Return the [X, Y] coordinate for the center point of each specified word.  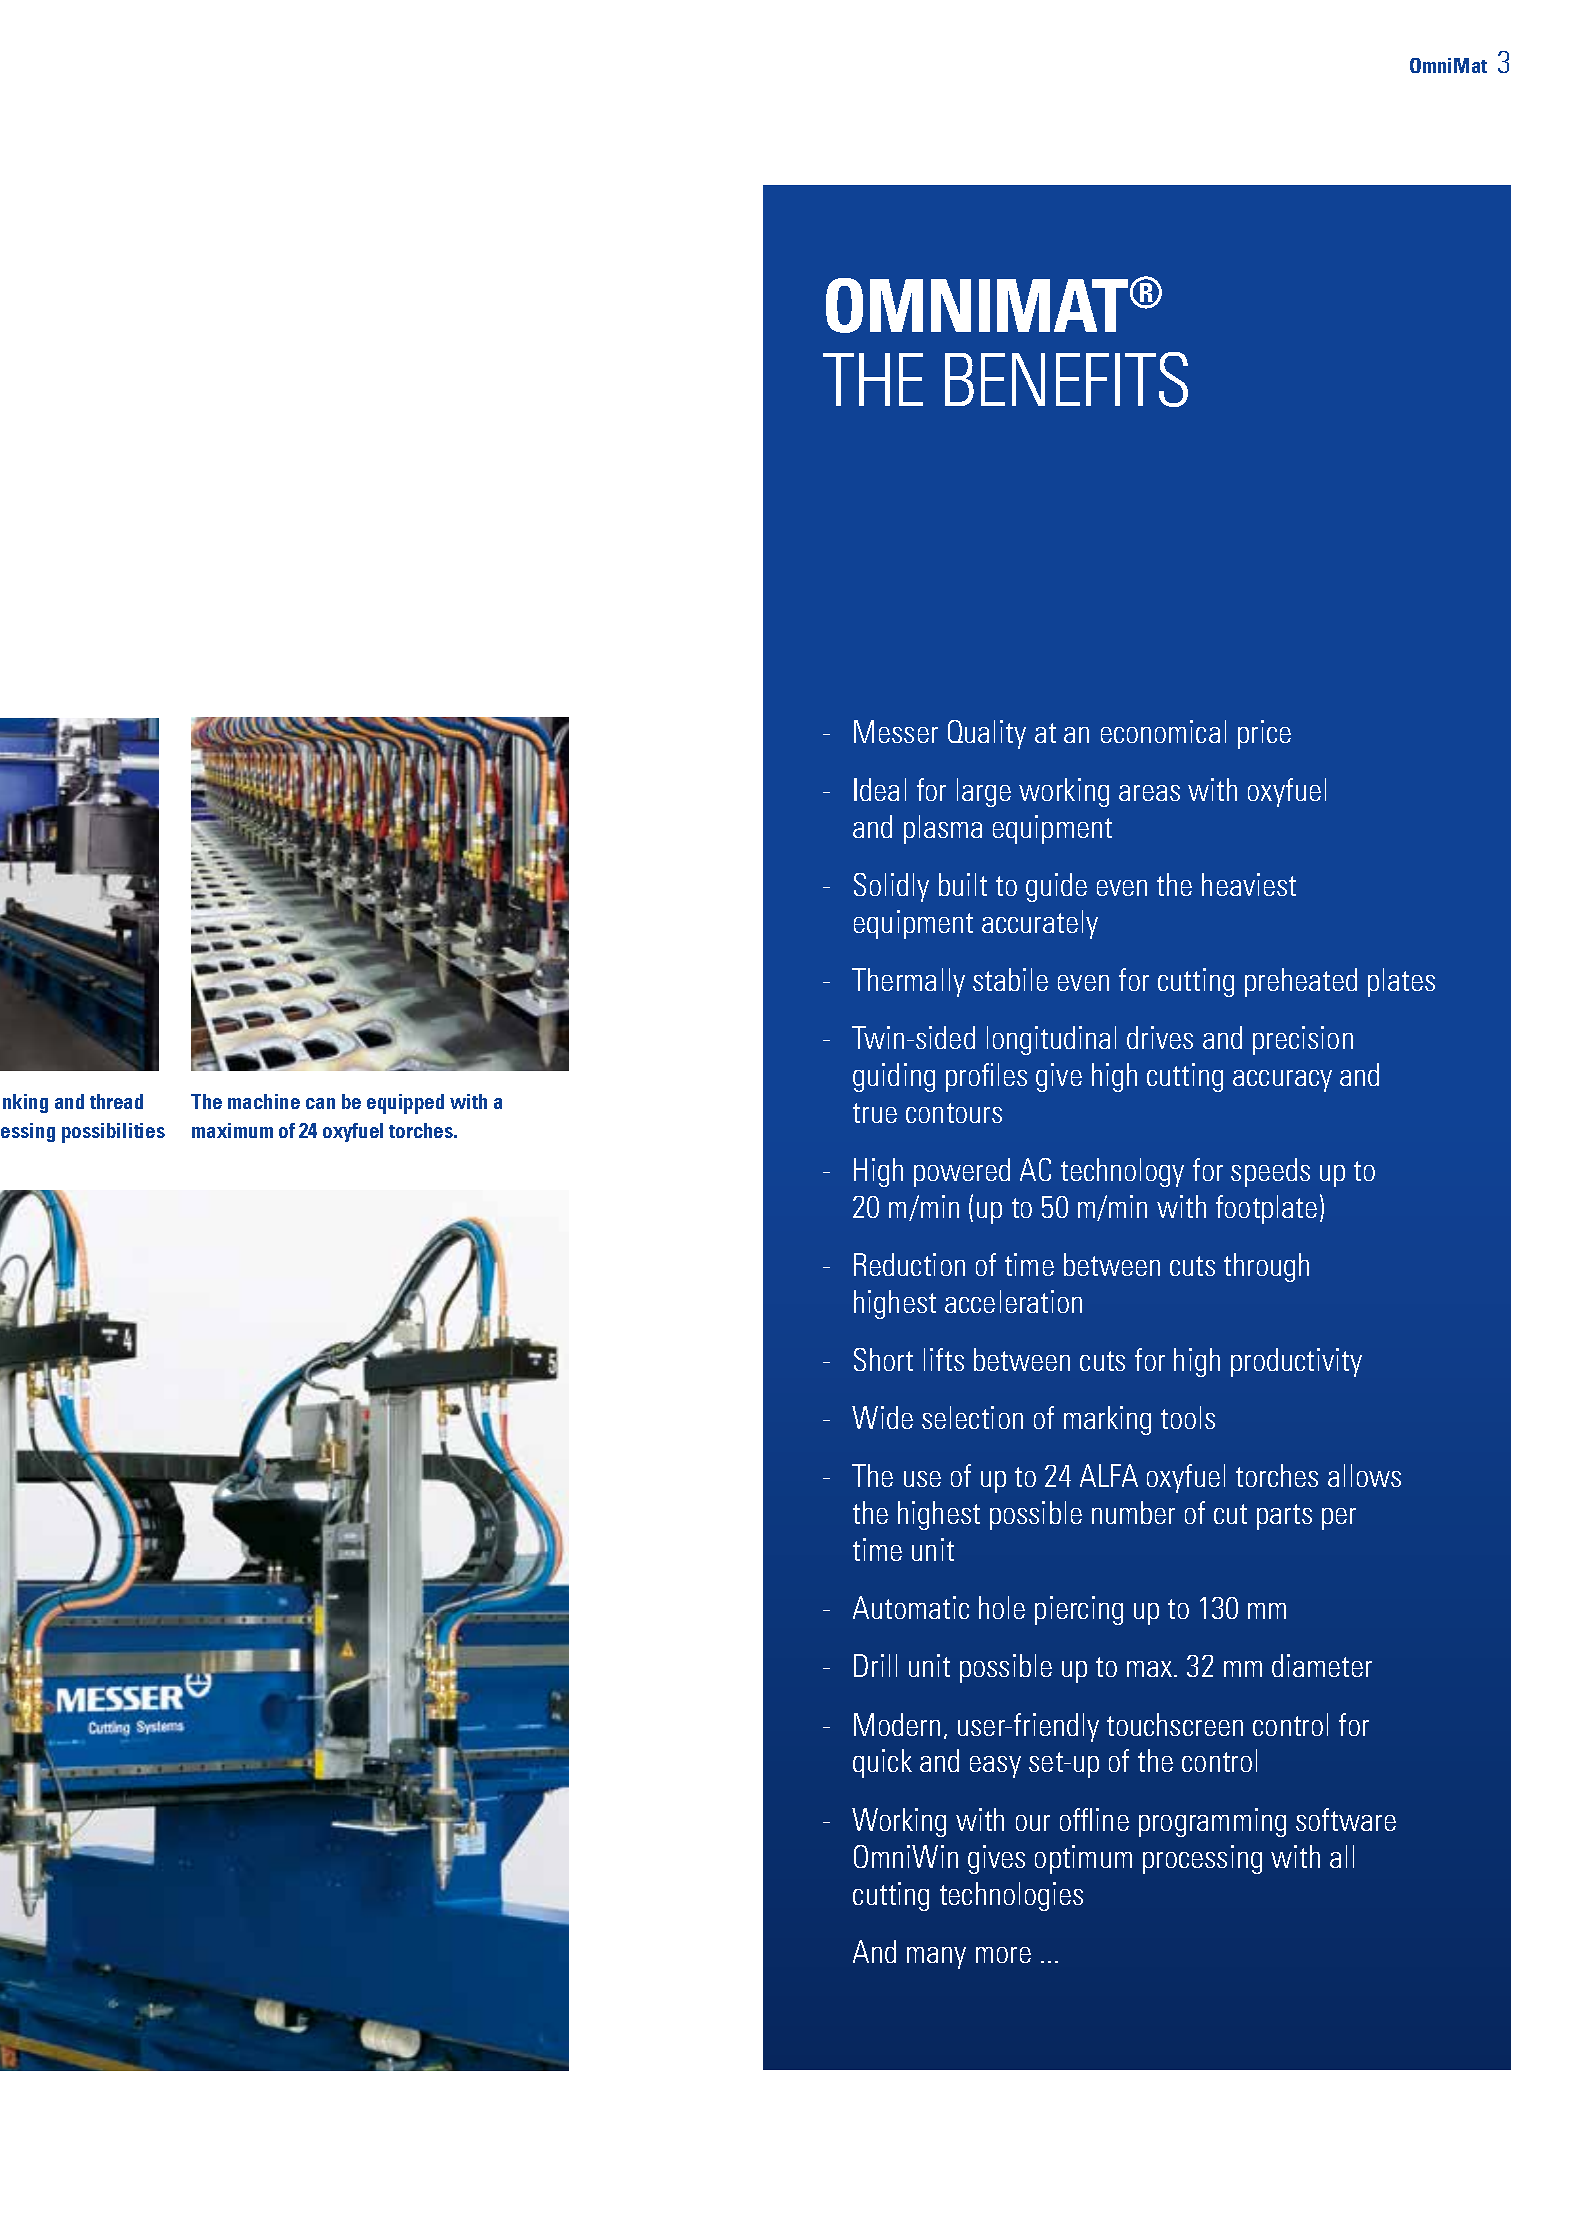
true [875, 1113]
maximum [232, 1130]
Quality [987, 734]
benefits [1066, 379]
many [936, 1958]
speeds [1270, 1172]
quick [882, 1763]
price [1264, 734]
